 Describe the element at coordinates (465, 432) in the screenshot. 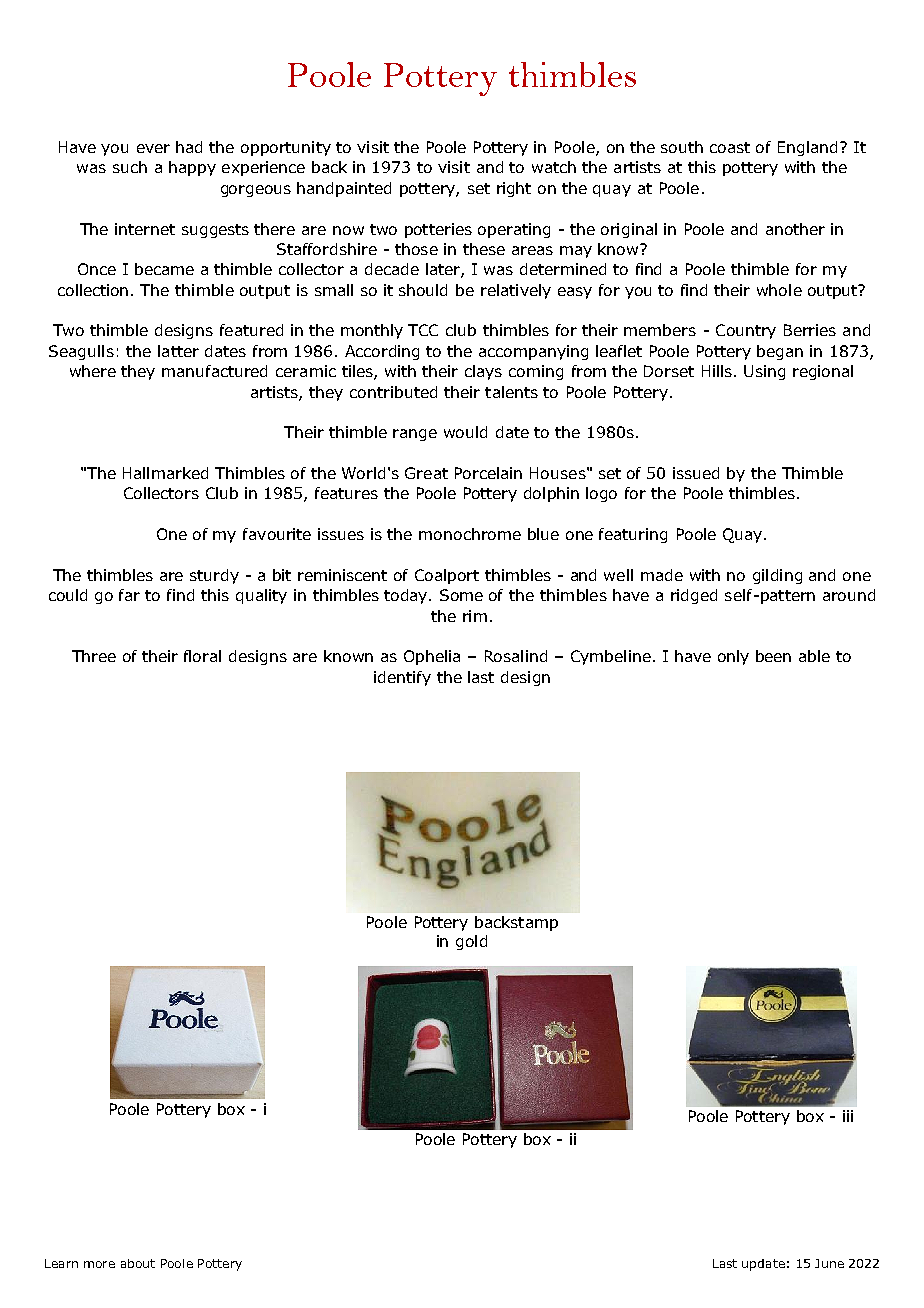

I see `would` at that location.
